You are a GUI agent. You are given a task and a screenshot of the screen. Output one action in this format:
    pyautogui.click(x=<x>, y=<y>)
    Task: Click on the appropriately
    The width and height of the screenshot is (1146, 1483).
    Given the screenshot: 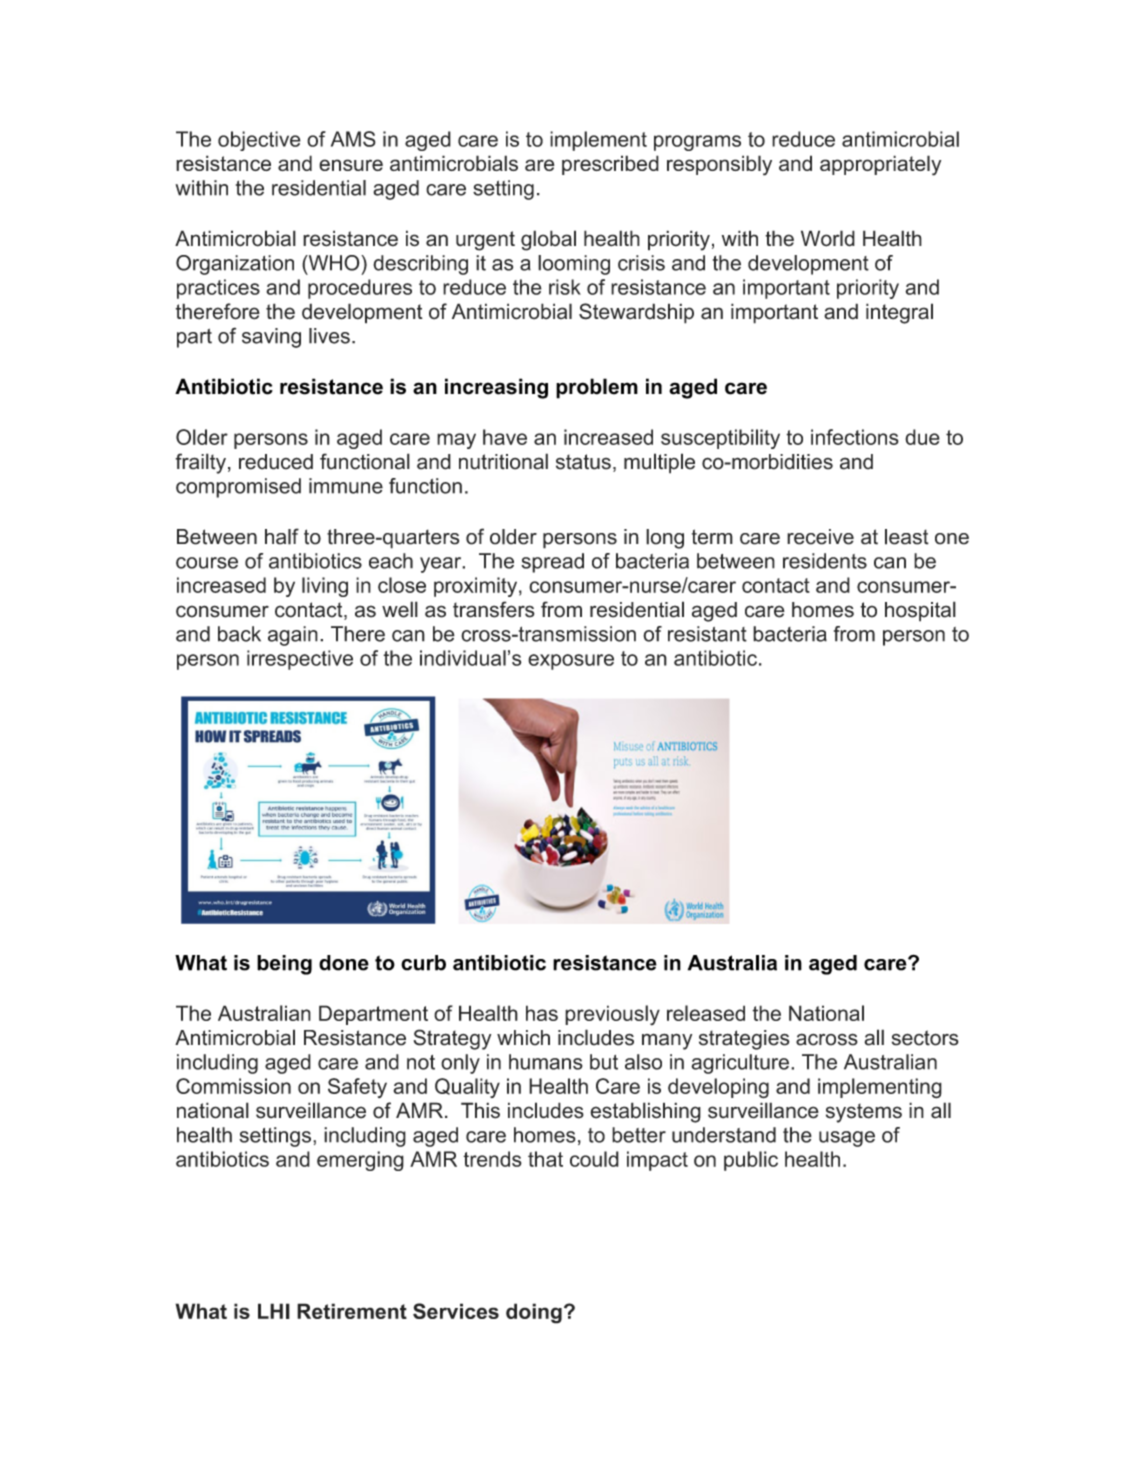 What is the action you would take?
    pyautogui.click(x=880, y=165)
